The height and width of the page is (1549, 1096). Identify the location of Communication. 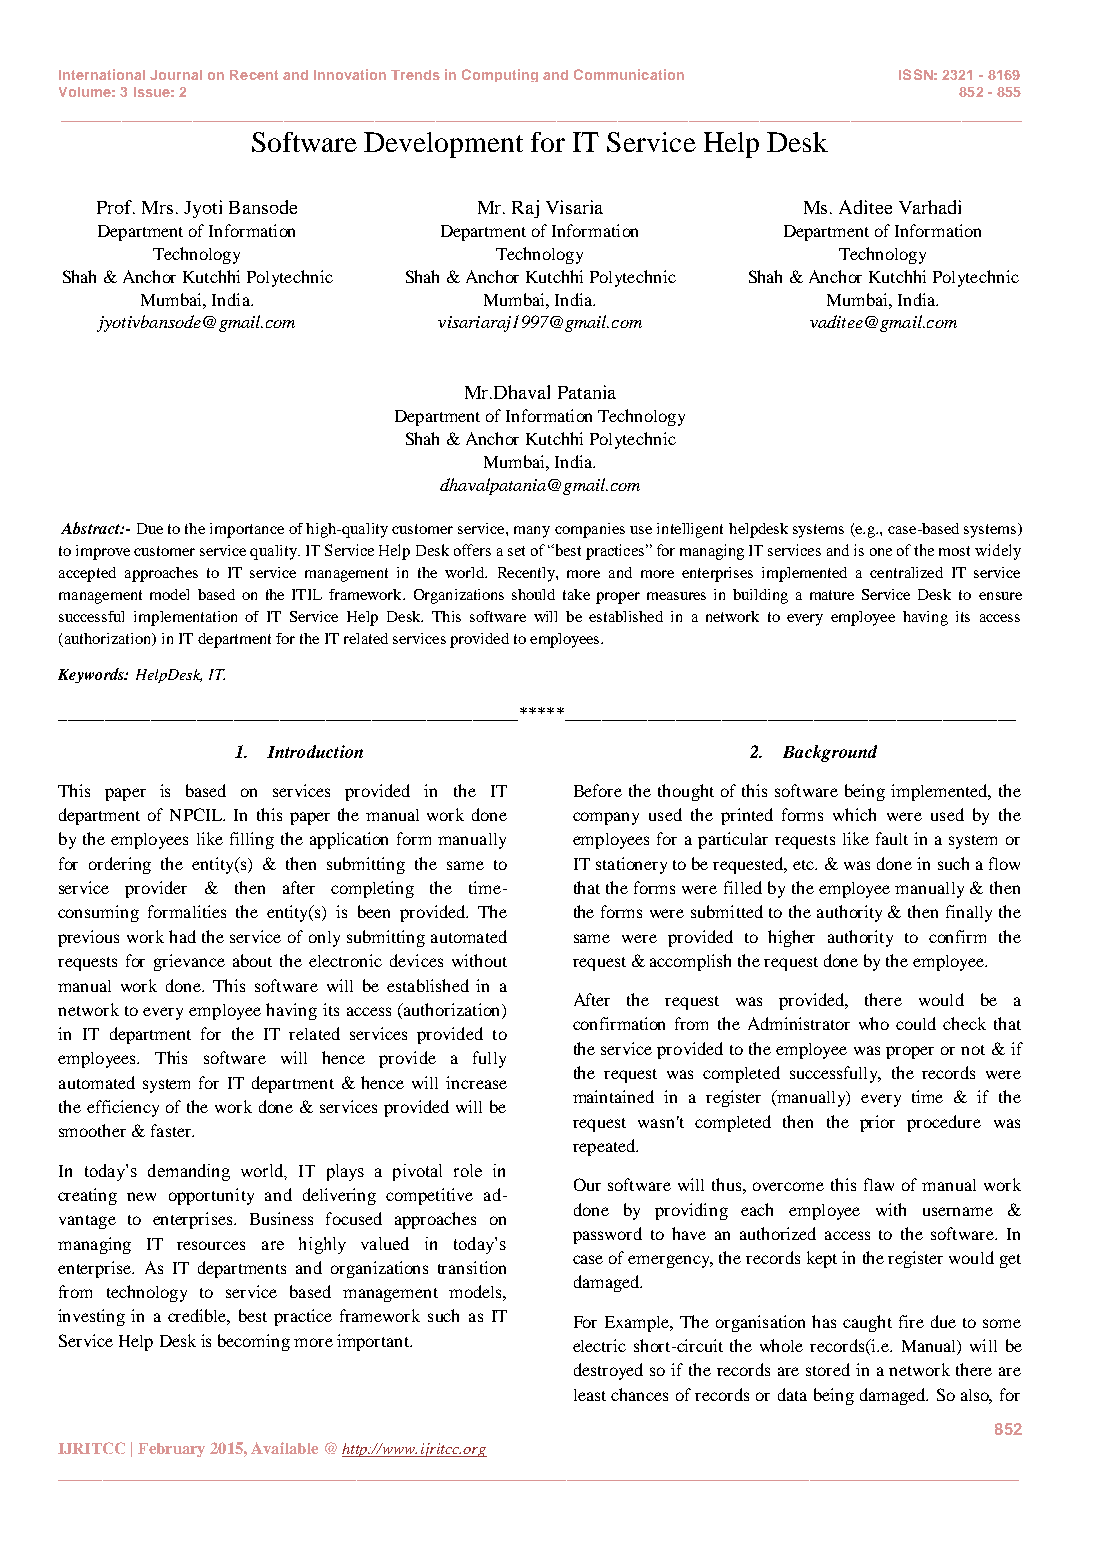
(629, 74).
